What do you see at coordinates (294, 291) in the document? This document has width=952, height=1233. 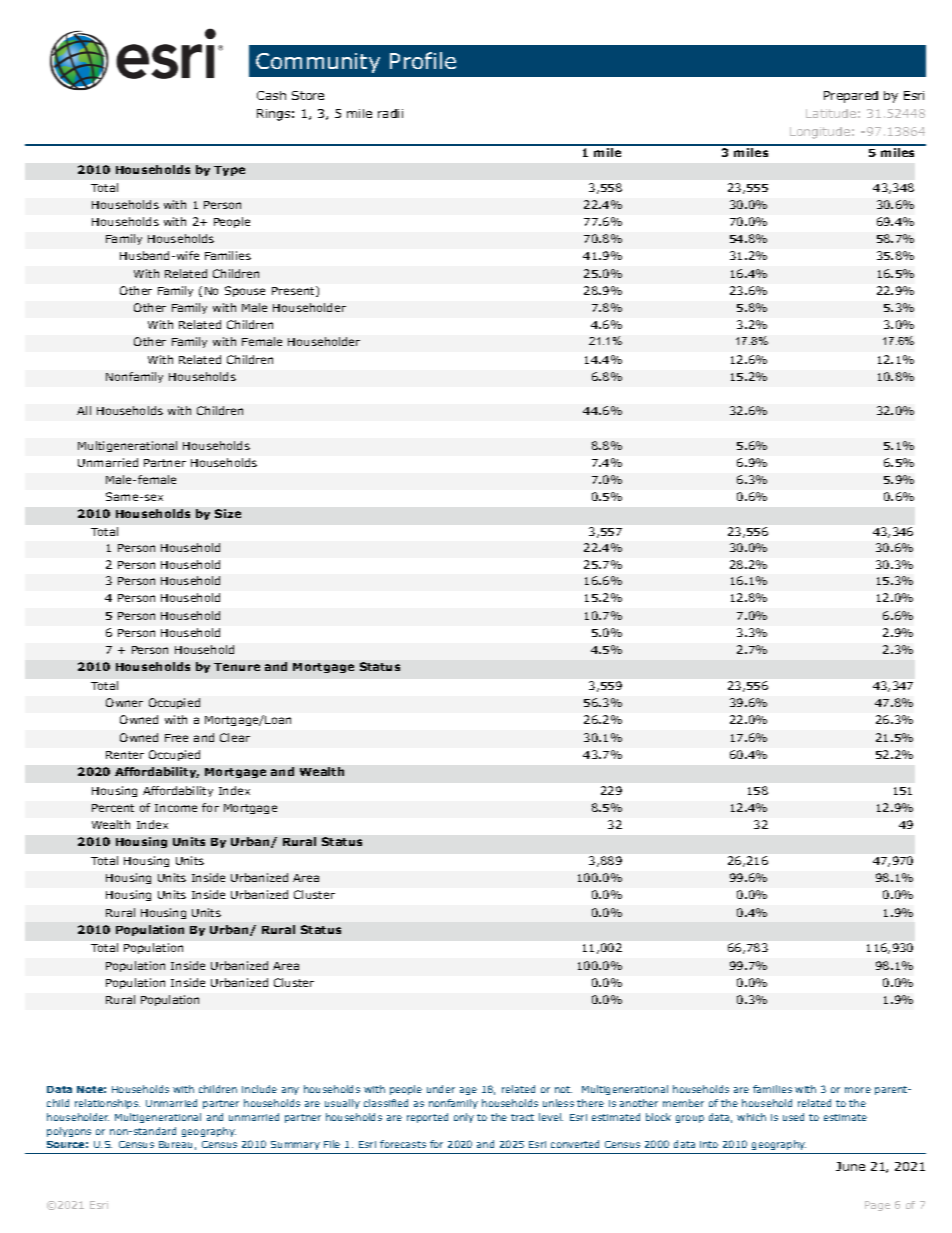 I see `Present` at bounding box center [294, 291].
